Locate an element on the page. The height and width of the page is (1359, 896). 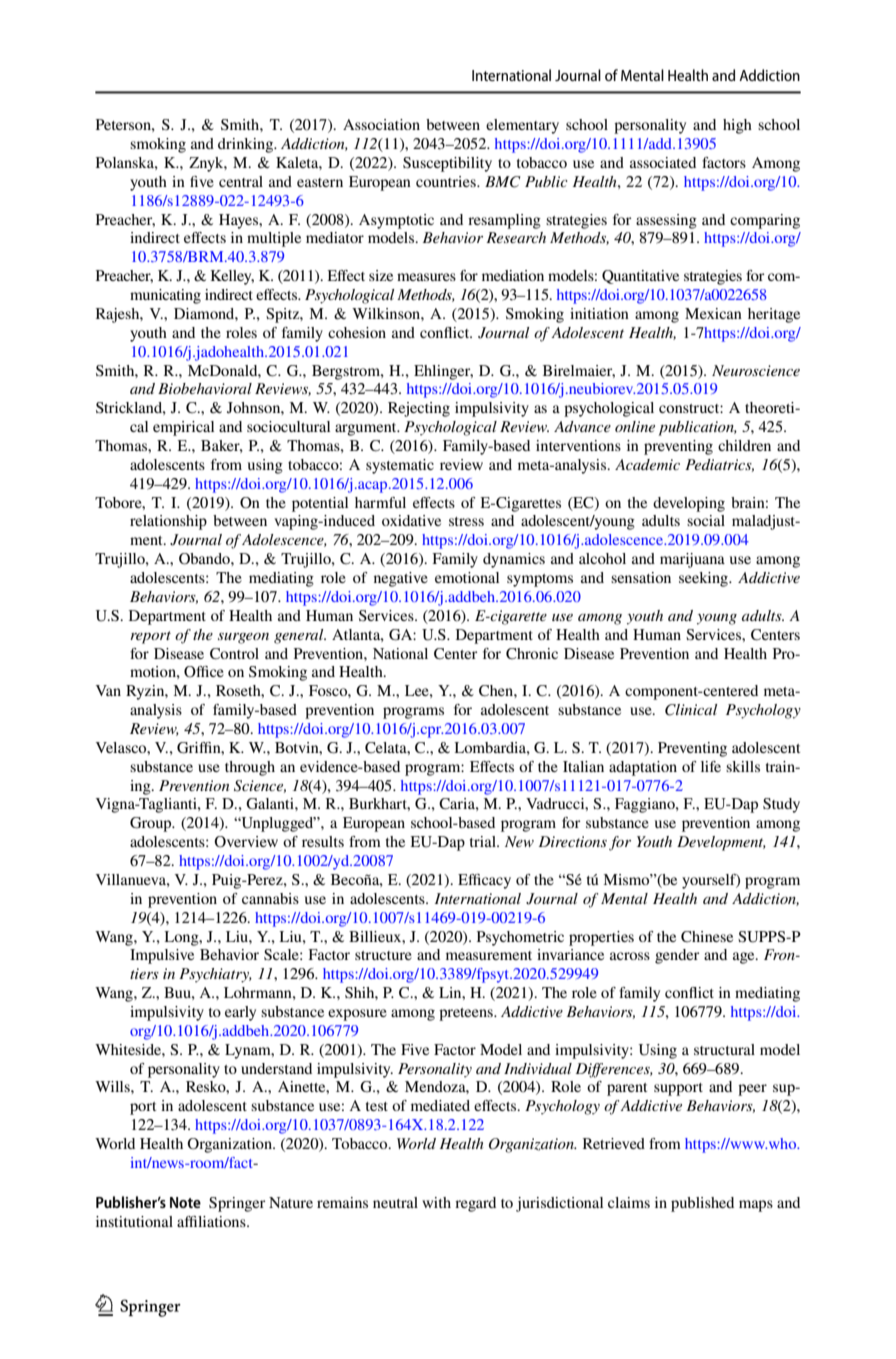
associated is located at coordinates (663, 162).
